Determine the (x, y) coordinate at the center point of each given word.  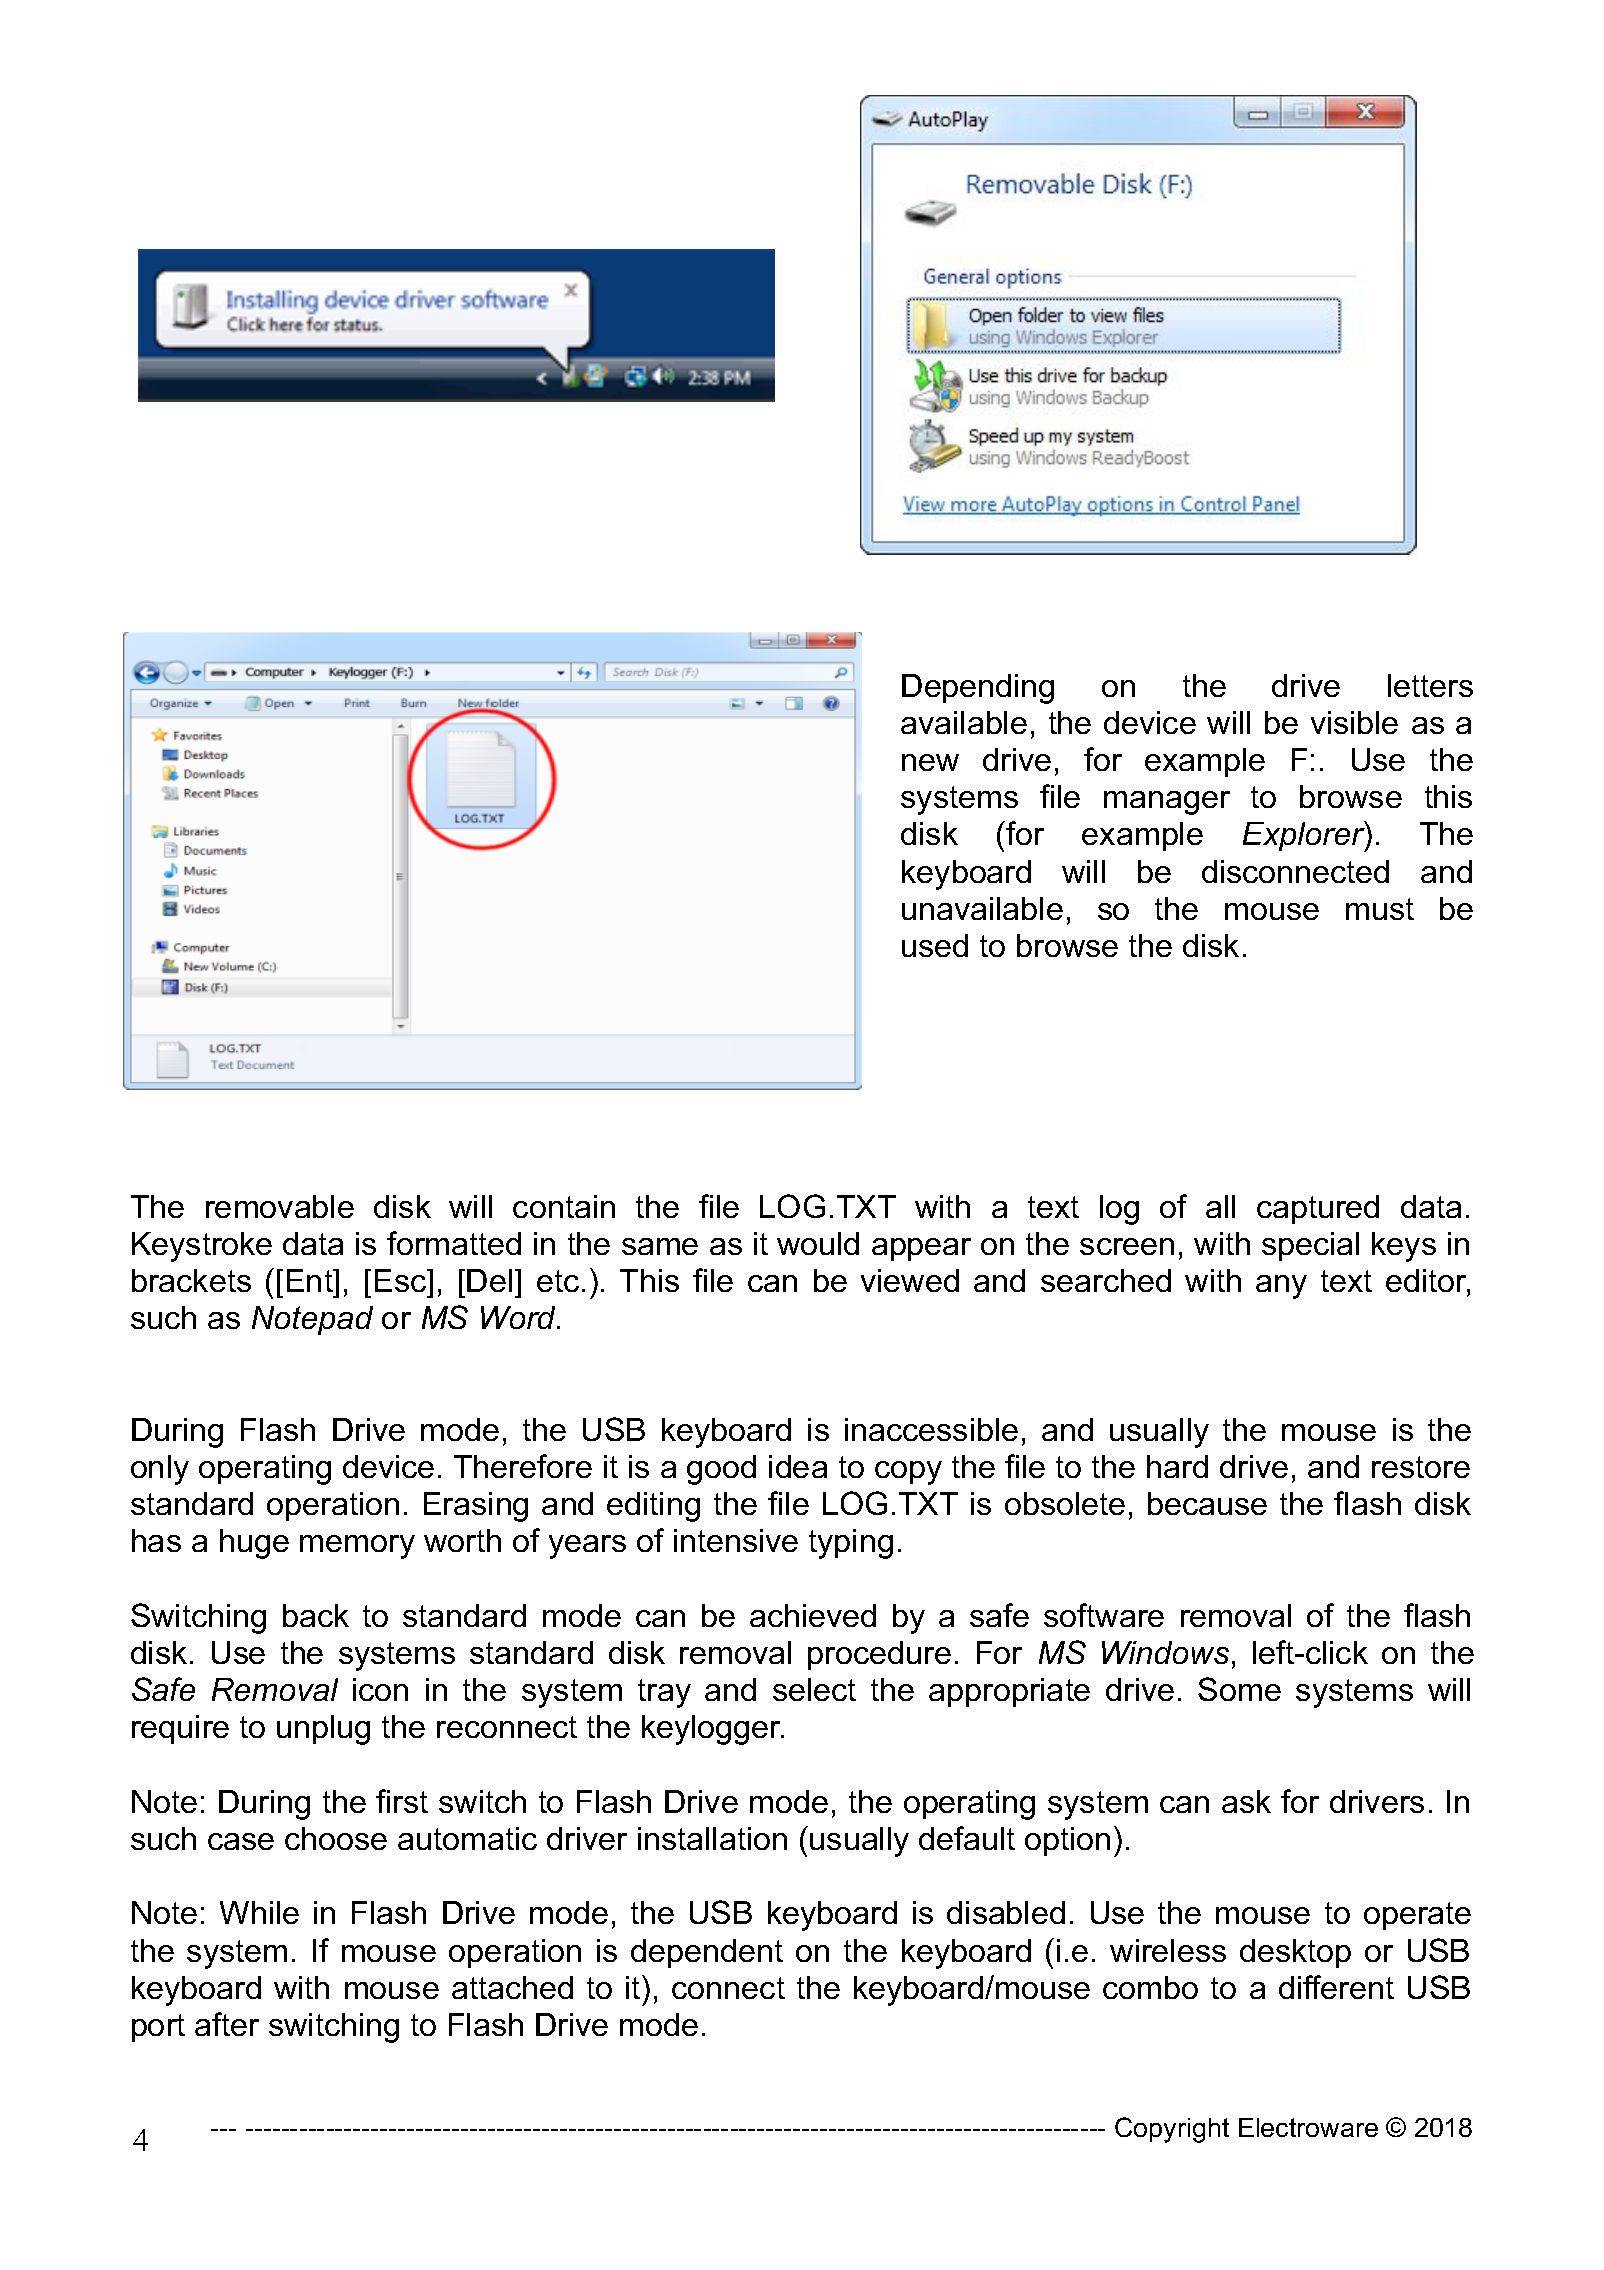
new (930, 762)
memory (357, 1547)
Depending (978, 689)
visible (1354, 722)
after (227, 2024)
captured (1318, 1209)
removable (280, 1206)
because (1207, 1503)
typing (851, 1544)
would (818, 1243)
